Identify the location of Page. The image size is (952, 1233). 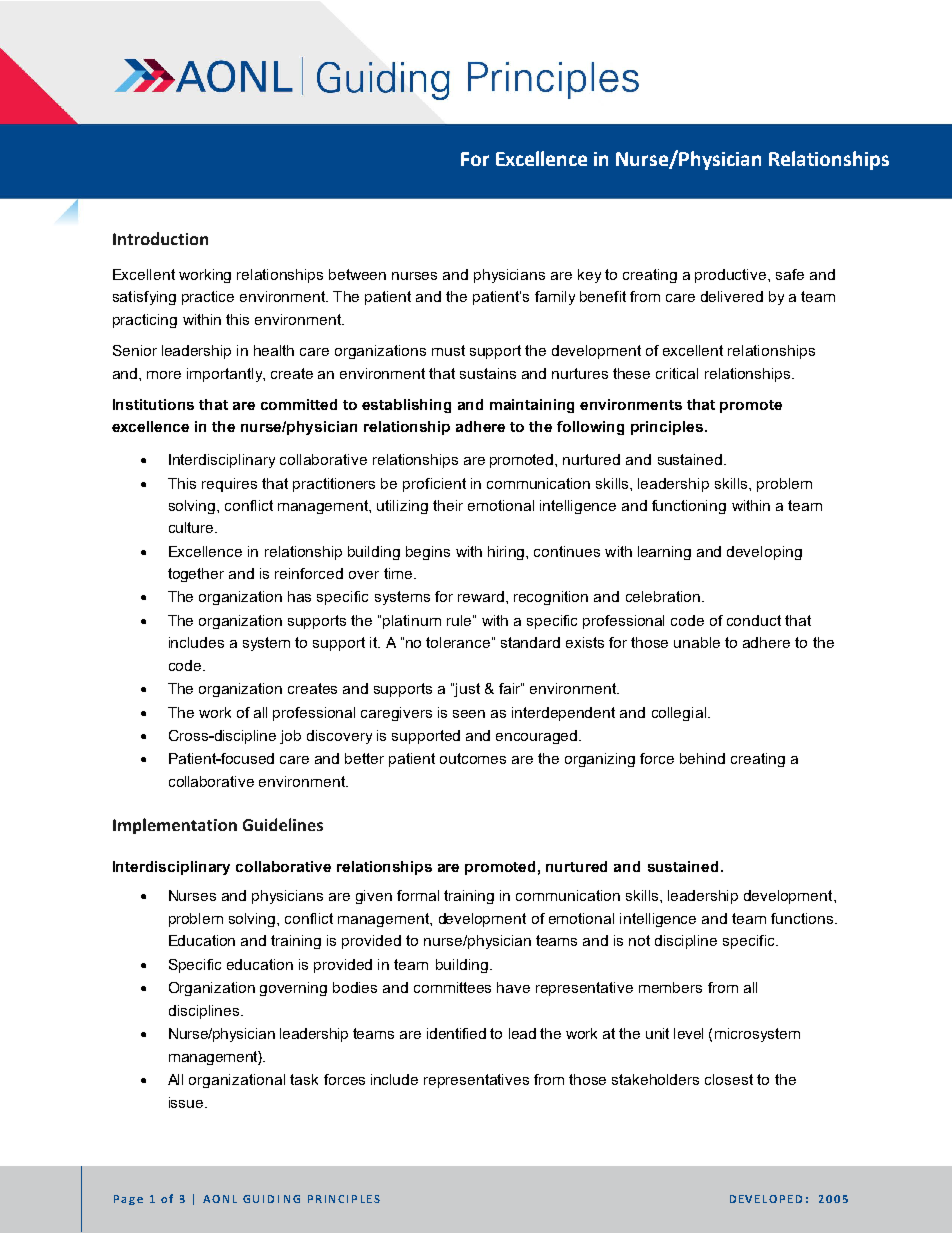
(128, 1200).
